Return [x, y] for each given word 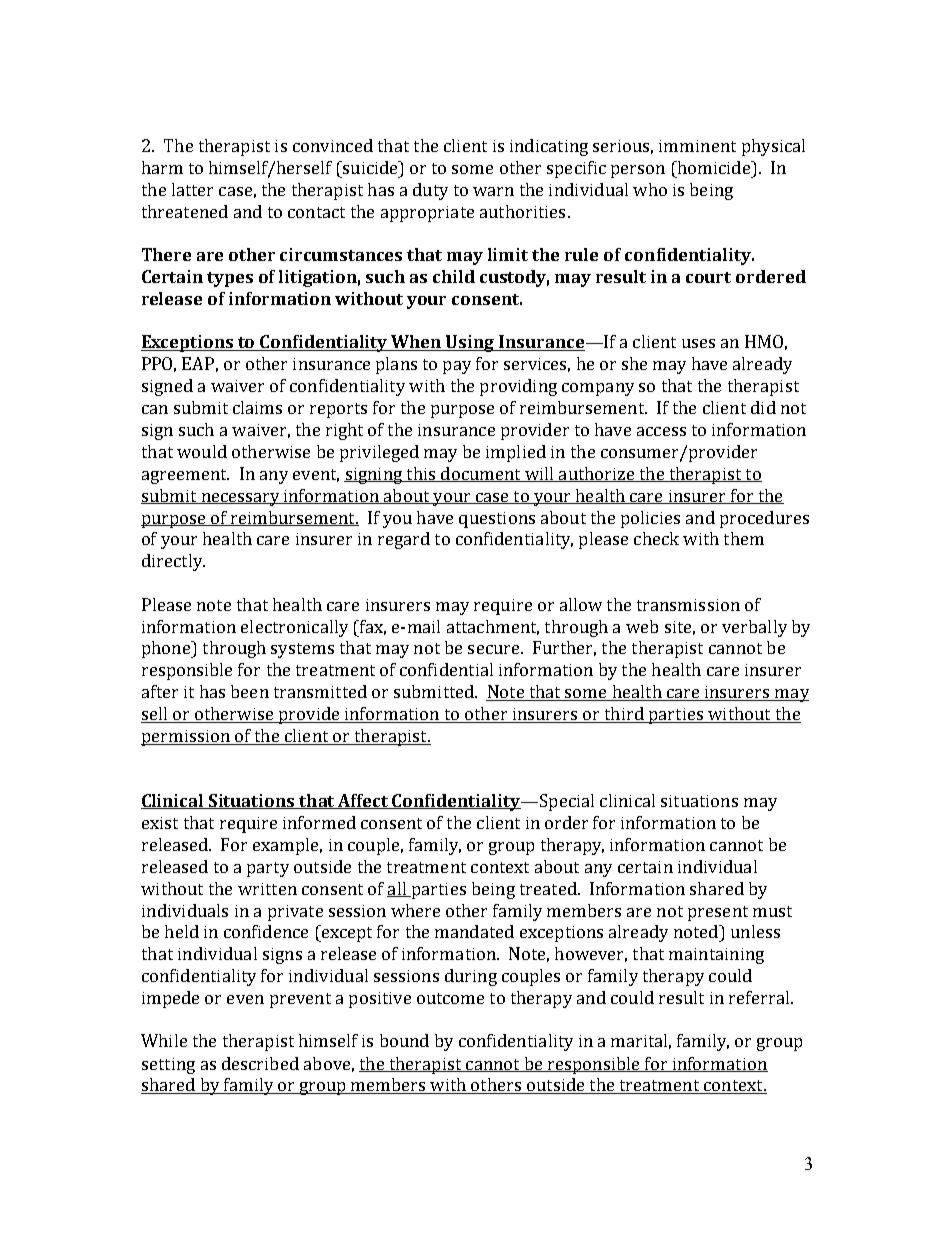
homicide [713, 167]
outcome [450, 998]
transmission [688, 605]
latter [192, 189]
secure [495, 649]
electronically [294, 628]
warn [493, 191]
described [260, 1063]
